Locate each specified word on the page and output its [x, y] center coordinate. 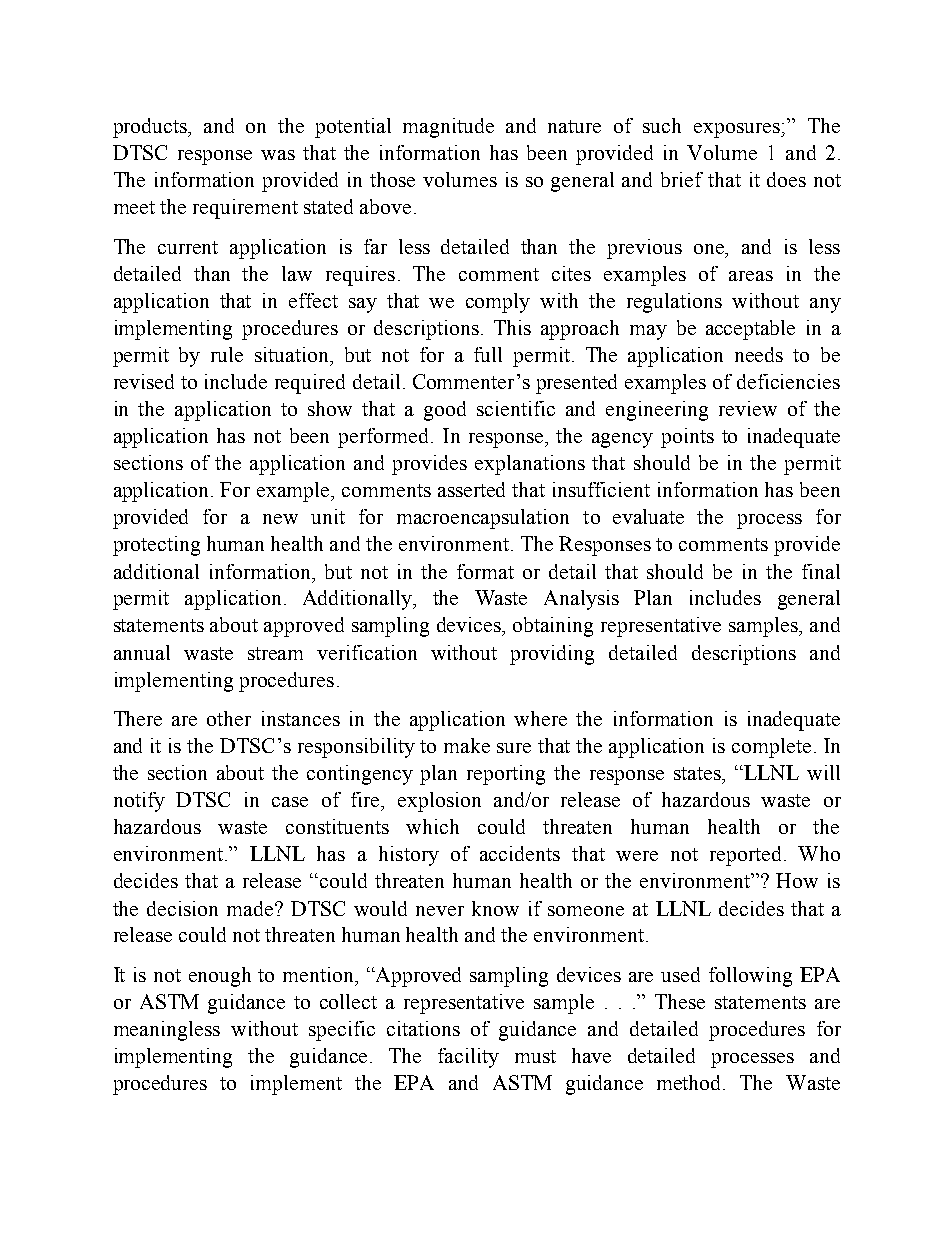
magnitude [448, 128]
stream [275, 653]
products [151, 128]
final [821, 571]
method [690, 1082]
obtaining [553, 627]
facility [468, 1058]
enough [220, 977]
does [786, 179]
